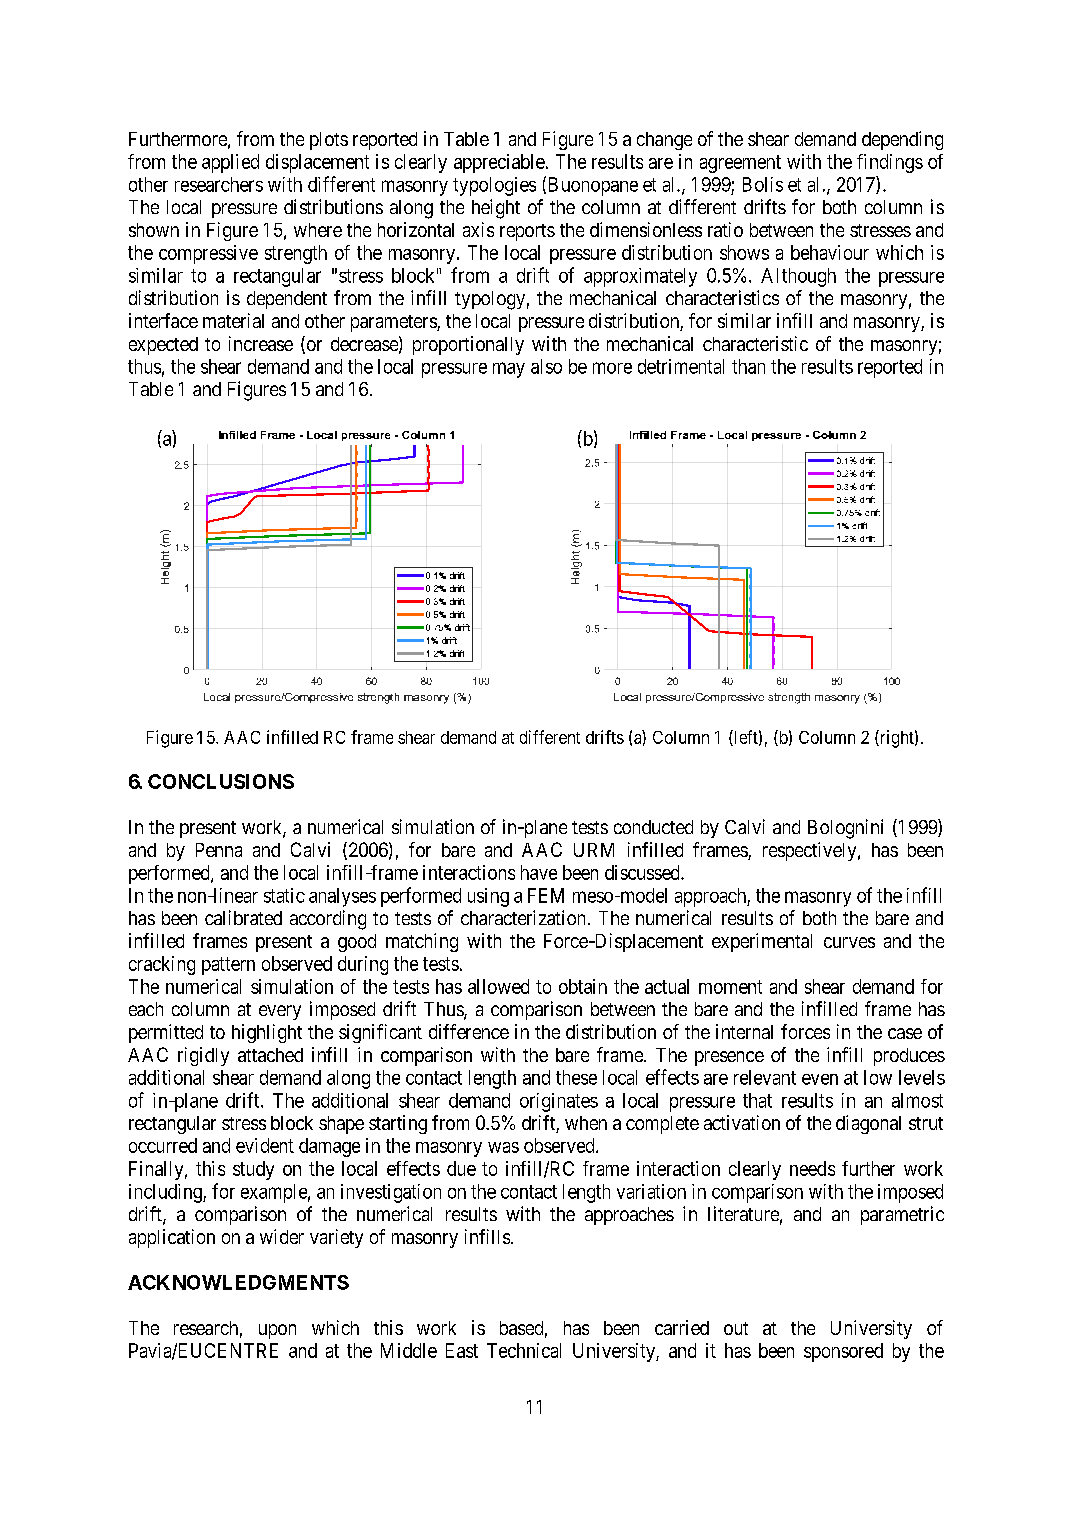 The image size is (1071, 1515). I want to click on Penna, so click(219, 850).
